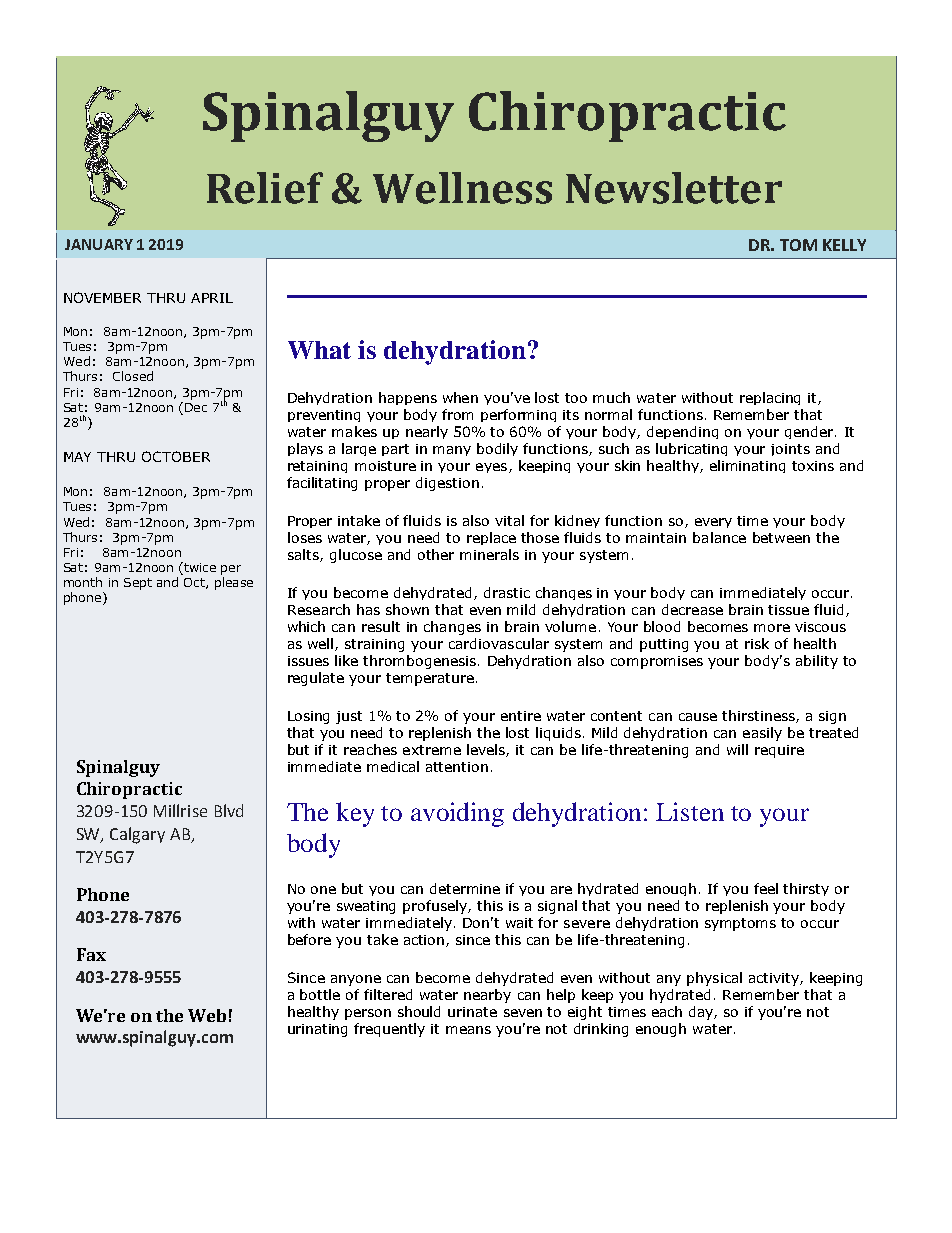 The height and width of the page is (1233, 952). Describe the element at coordinates (674, 188) in the page. I see `Newsletter` at that location.
